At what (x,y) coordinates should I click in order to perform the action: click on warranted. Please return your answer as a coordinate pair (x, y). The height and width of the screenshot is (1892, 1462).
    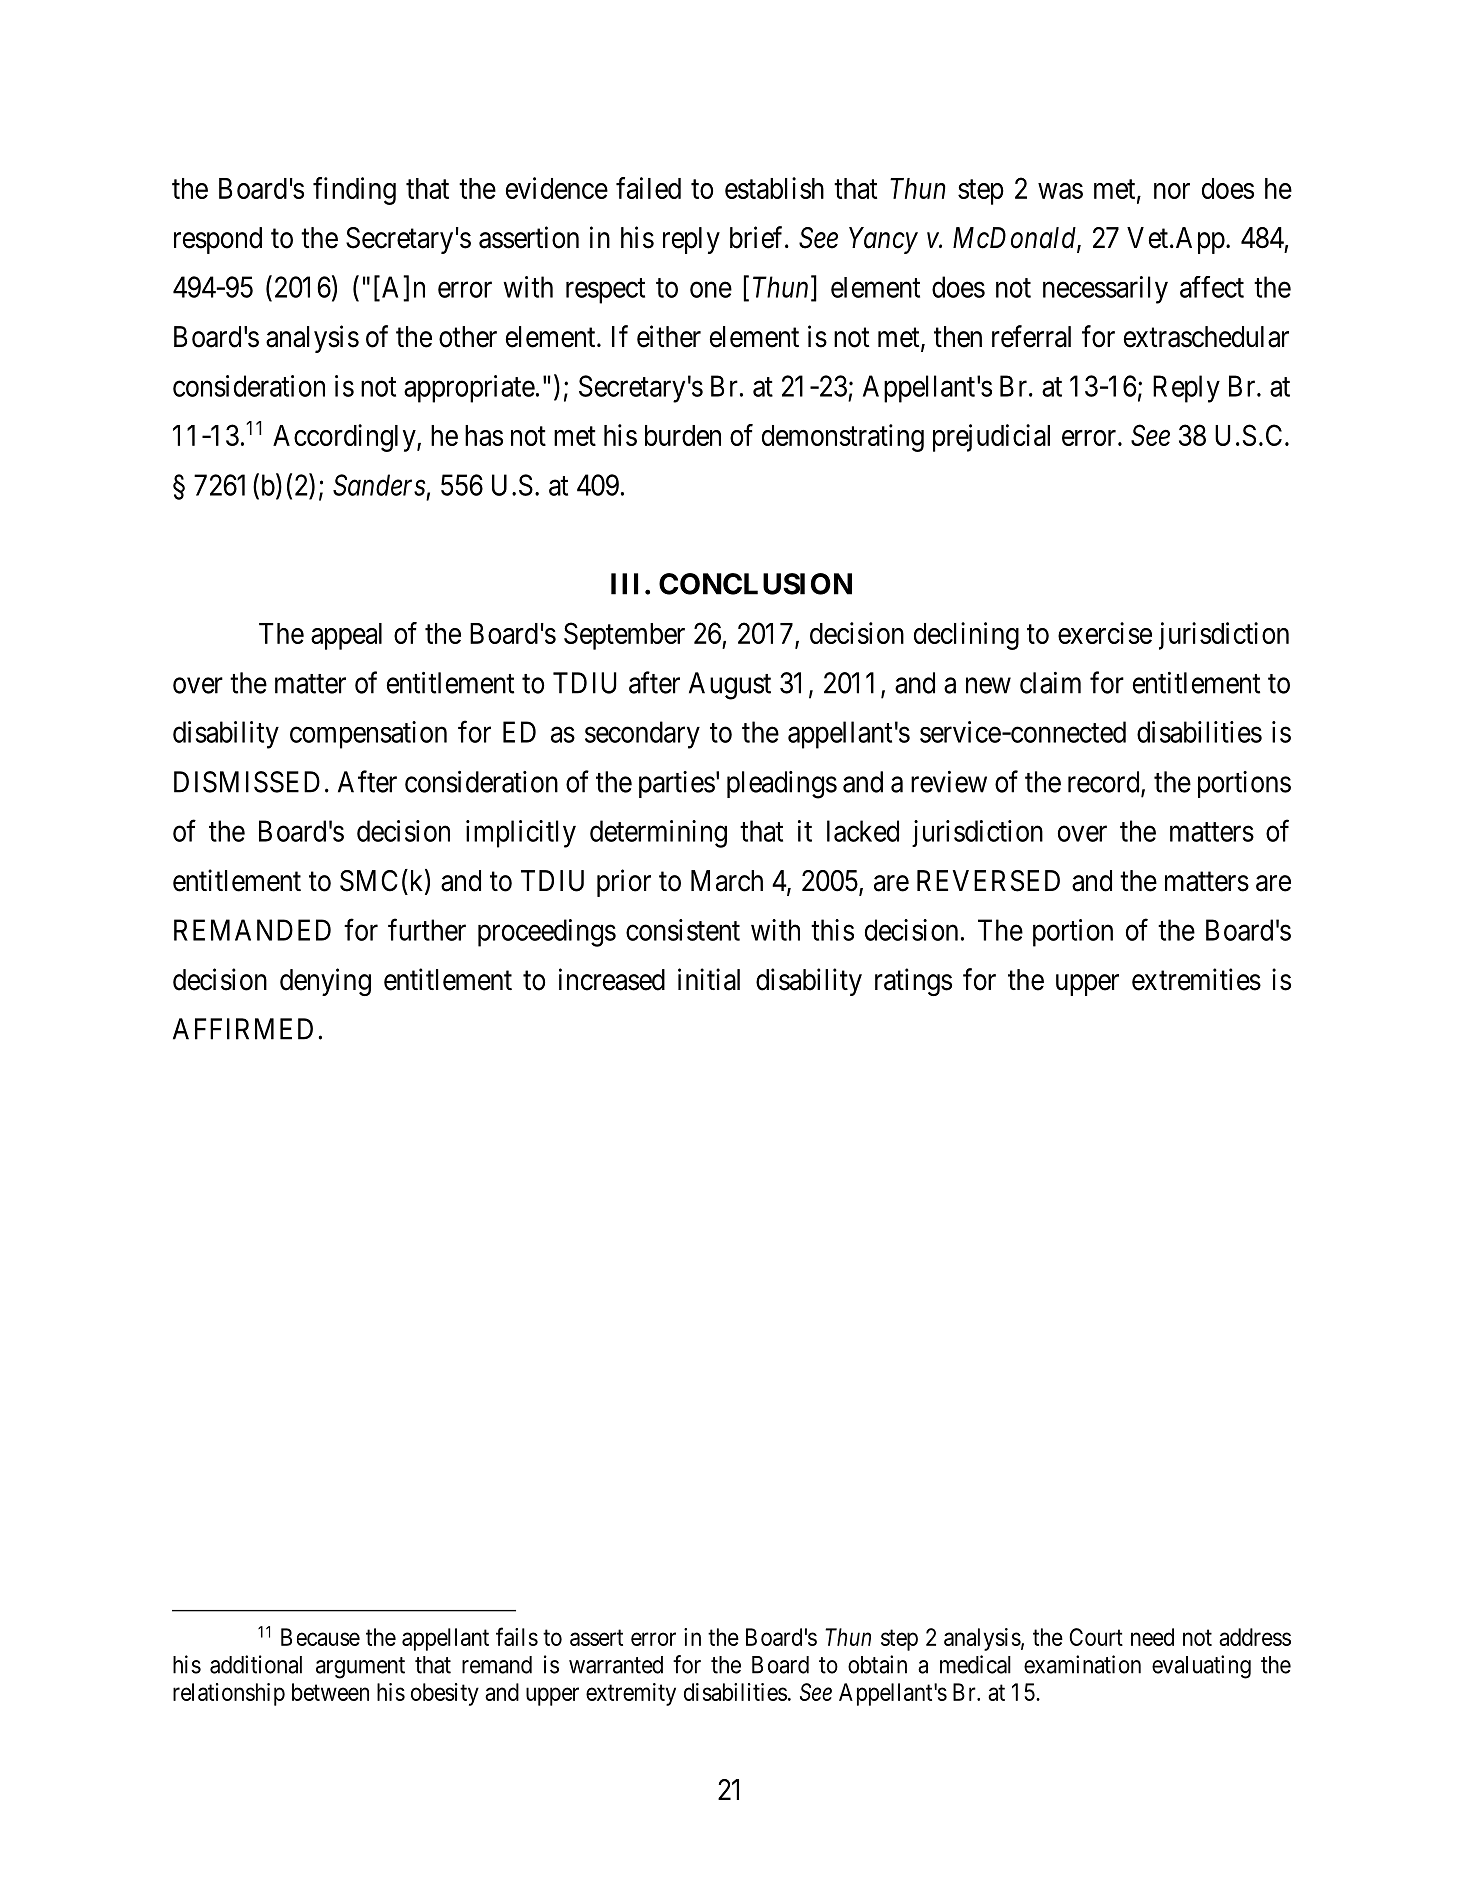
    Looking at the image, I should click on (616, 1665).
